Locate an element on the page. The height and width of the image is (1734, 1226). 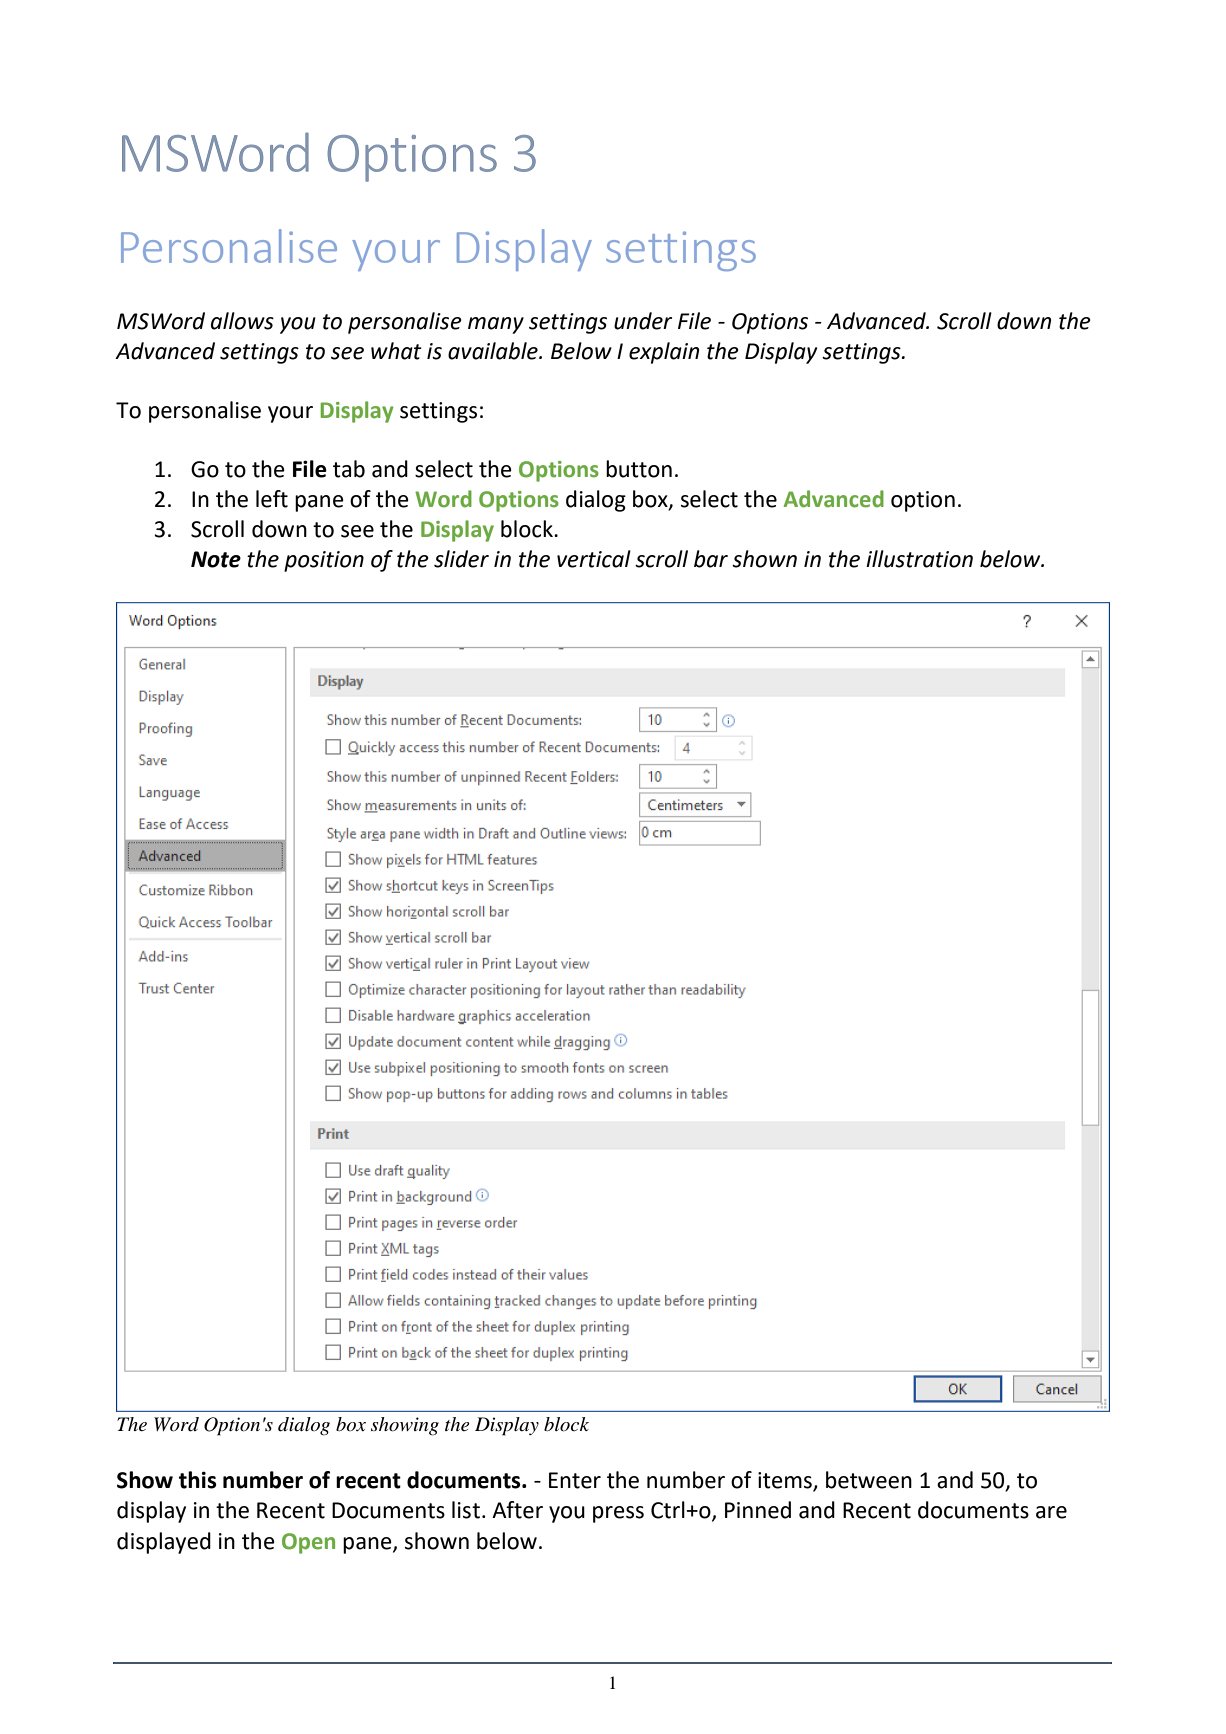
illustration is located at coordinates (919, 559).
